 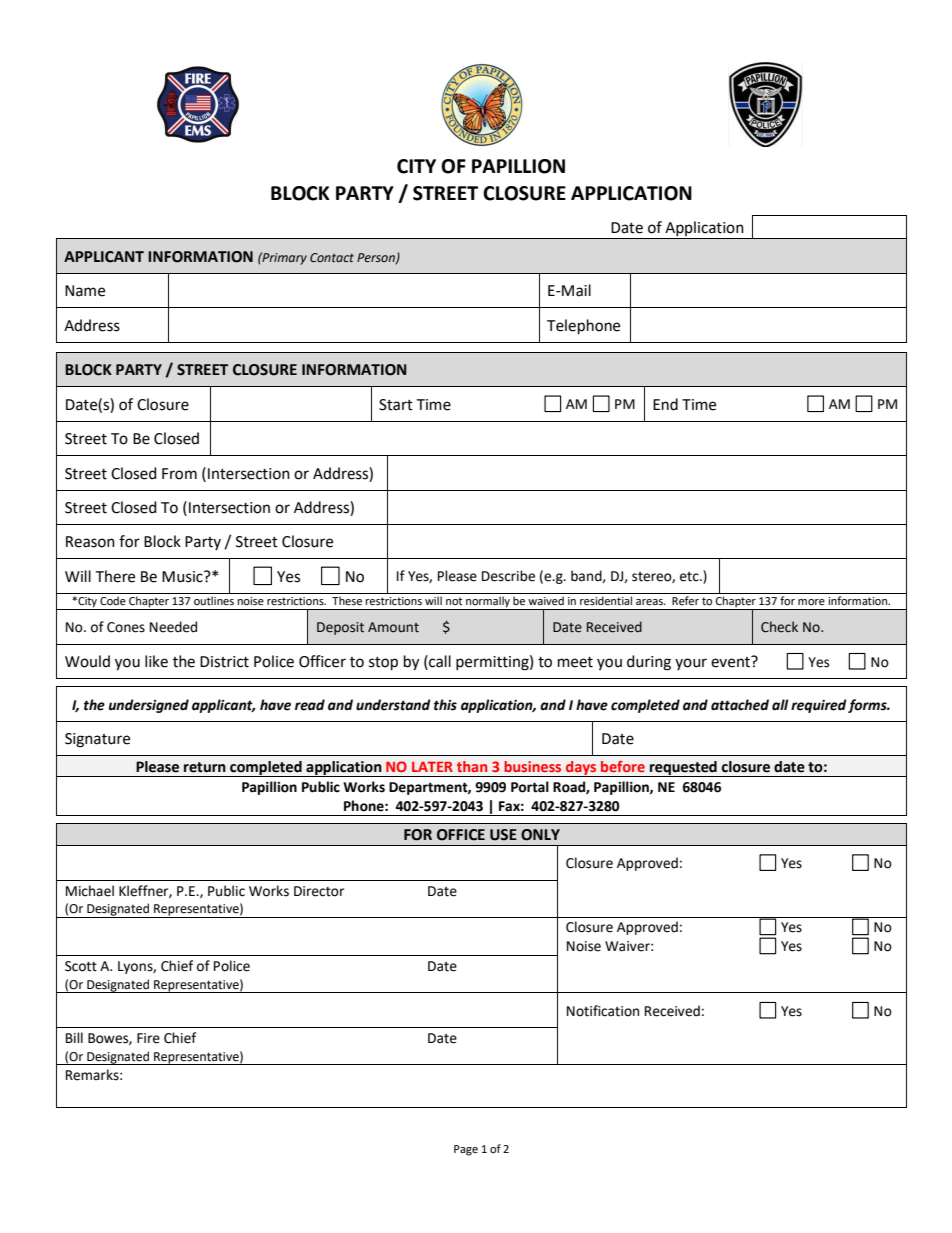 What do you see at coordinates (90, 891) in the screenshot?
I see `Michael` at bounding box center [90, 891].
